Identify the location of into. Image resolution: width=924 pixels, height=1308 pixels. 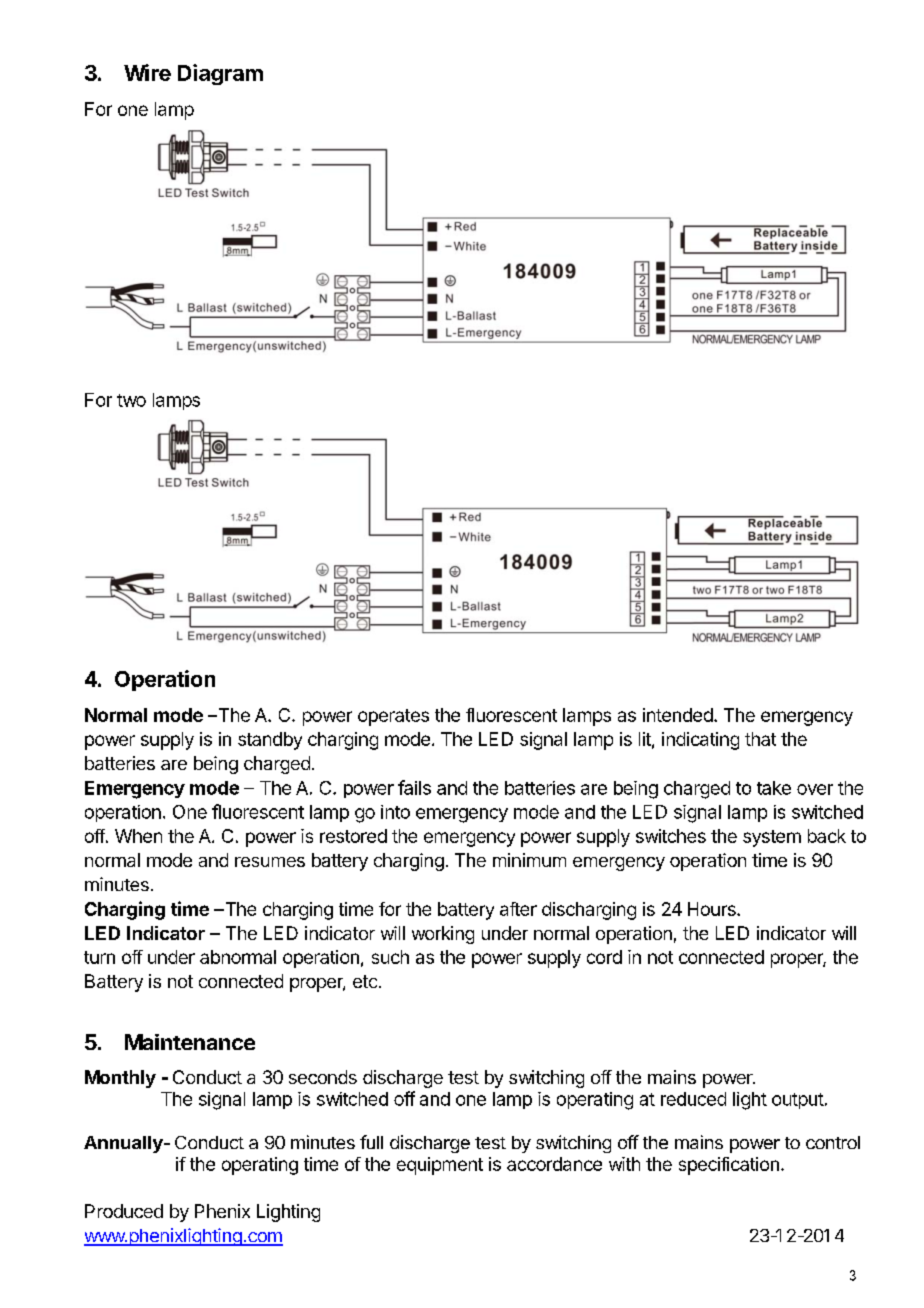
(395, 812).
